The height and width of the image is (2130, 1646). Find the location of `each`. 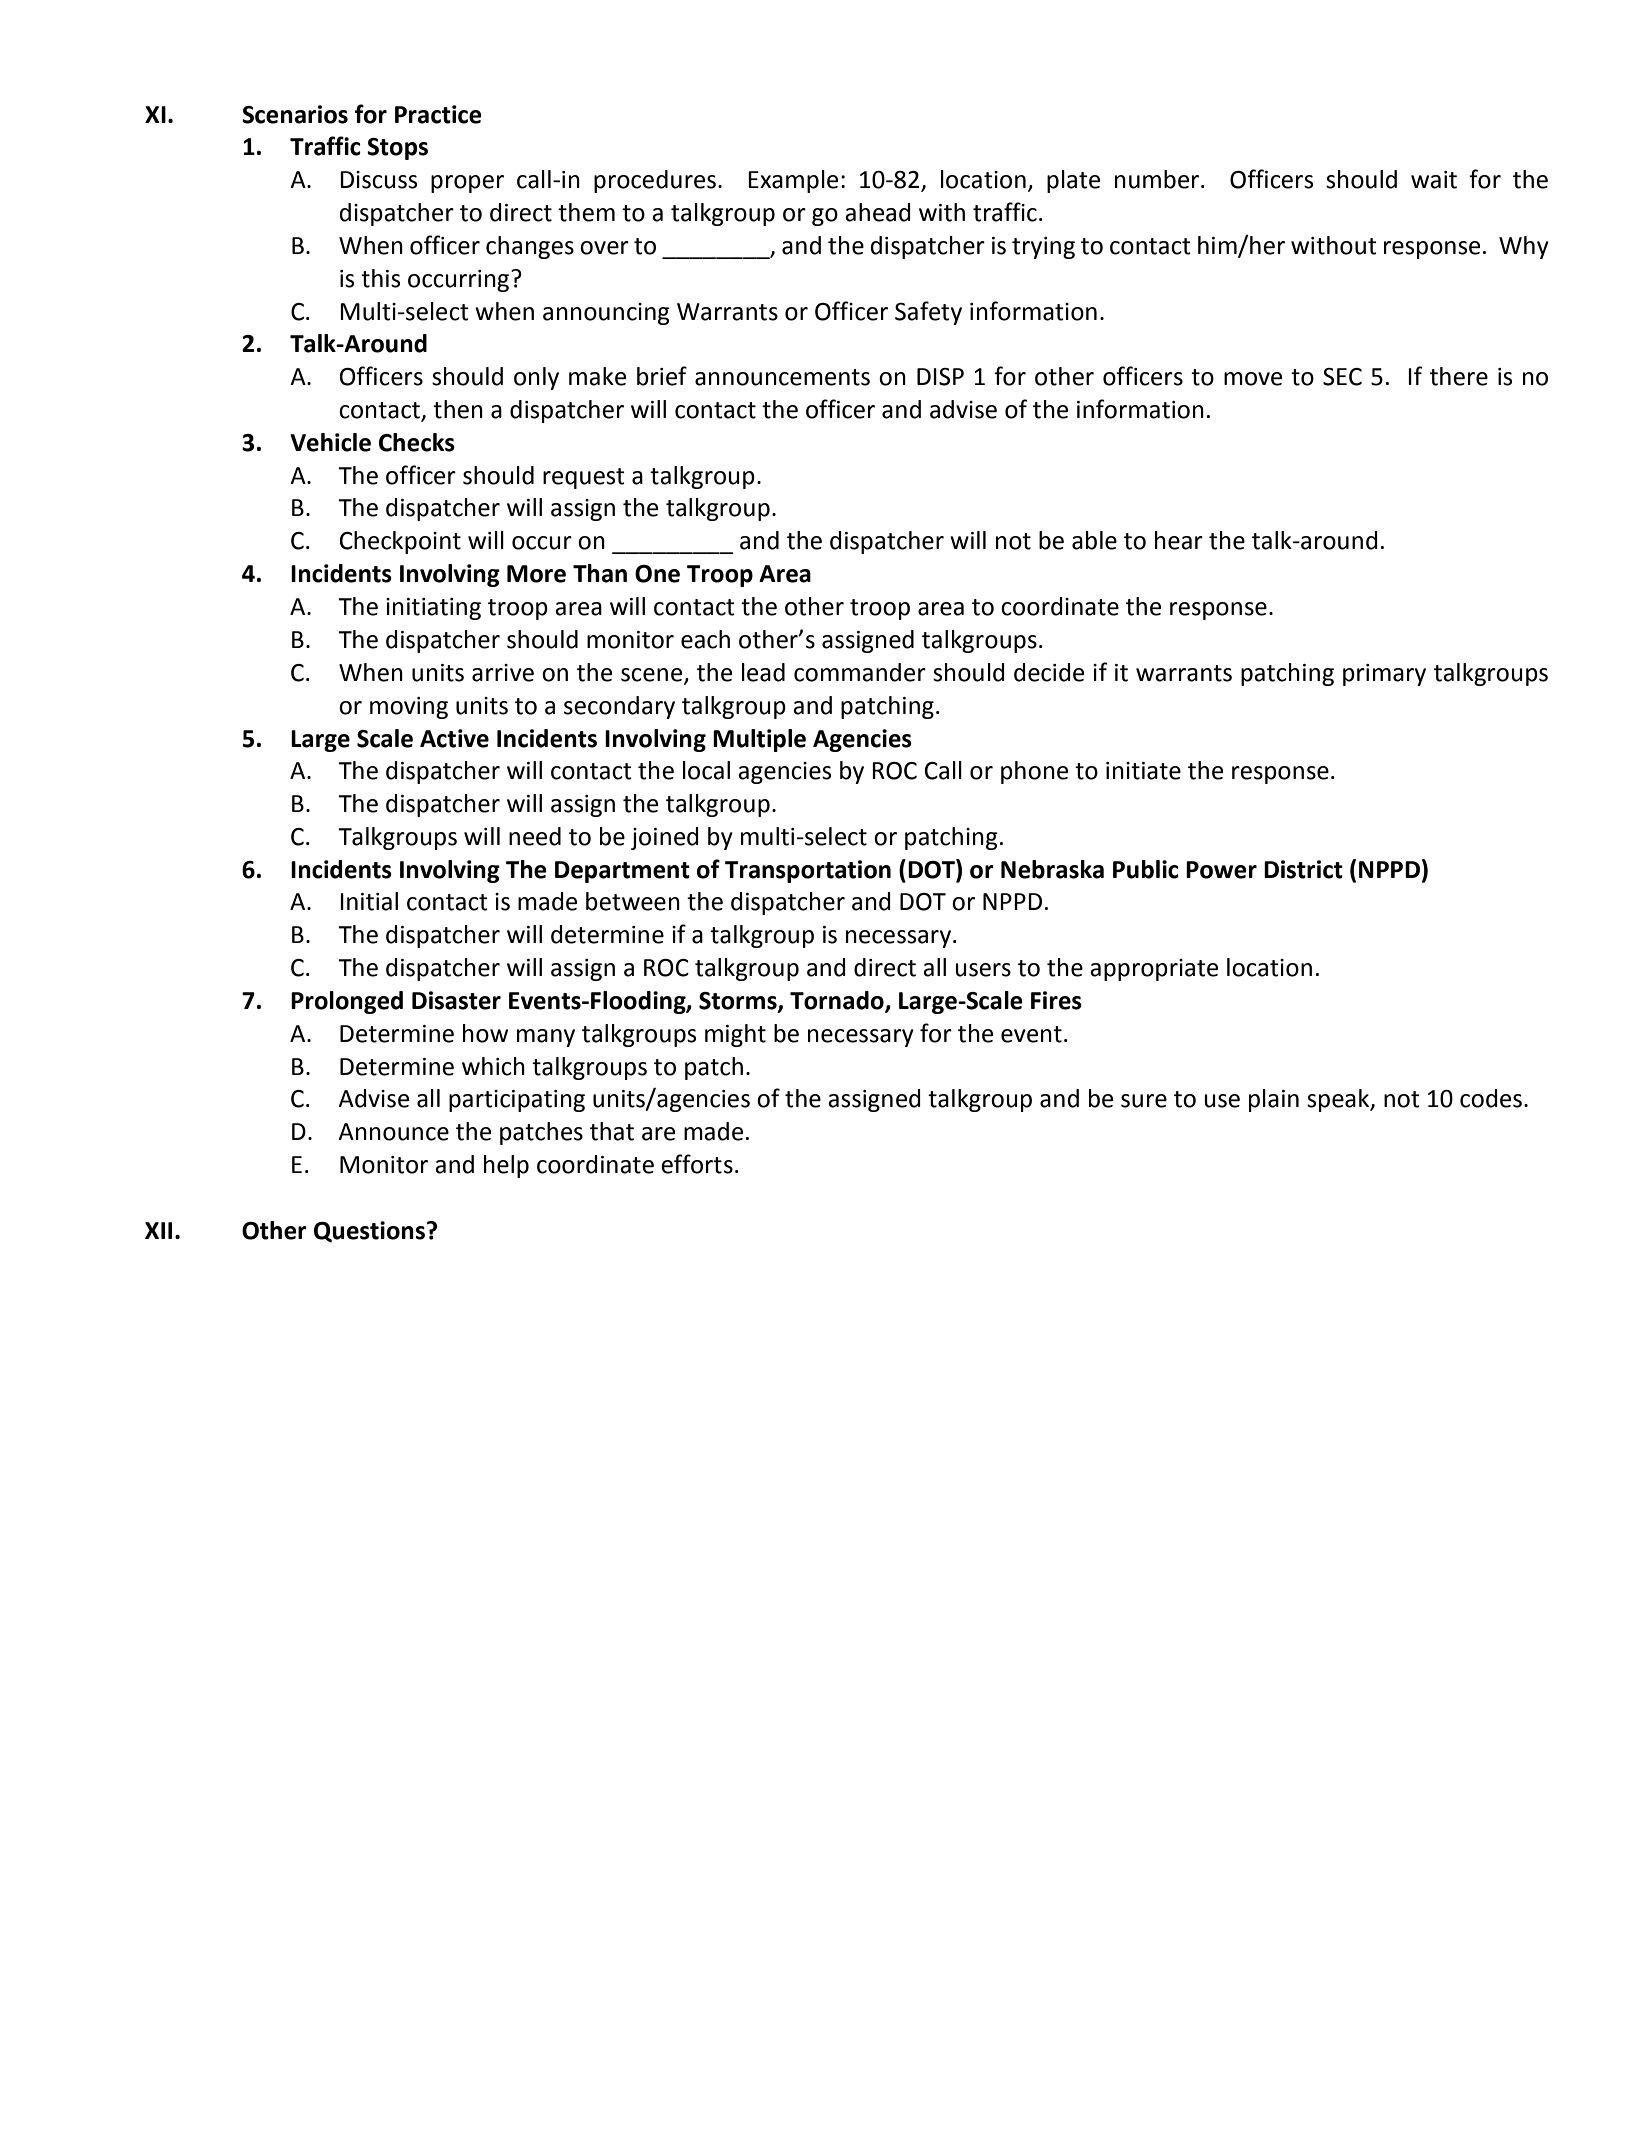

each is located at coordinates (705, 639).
